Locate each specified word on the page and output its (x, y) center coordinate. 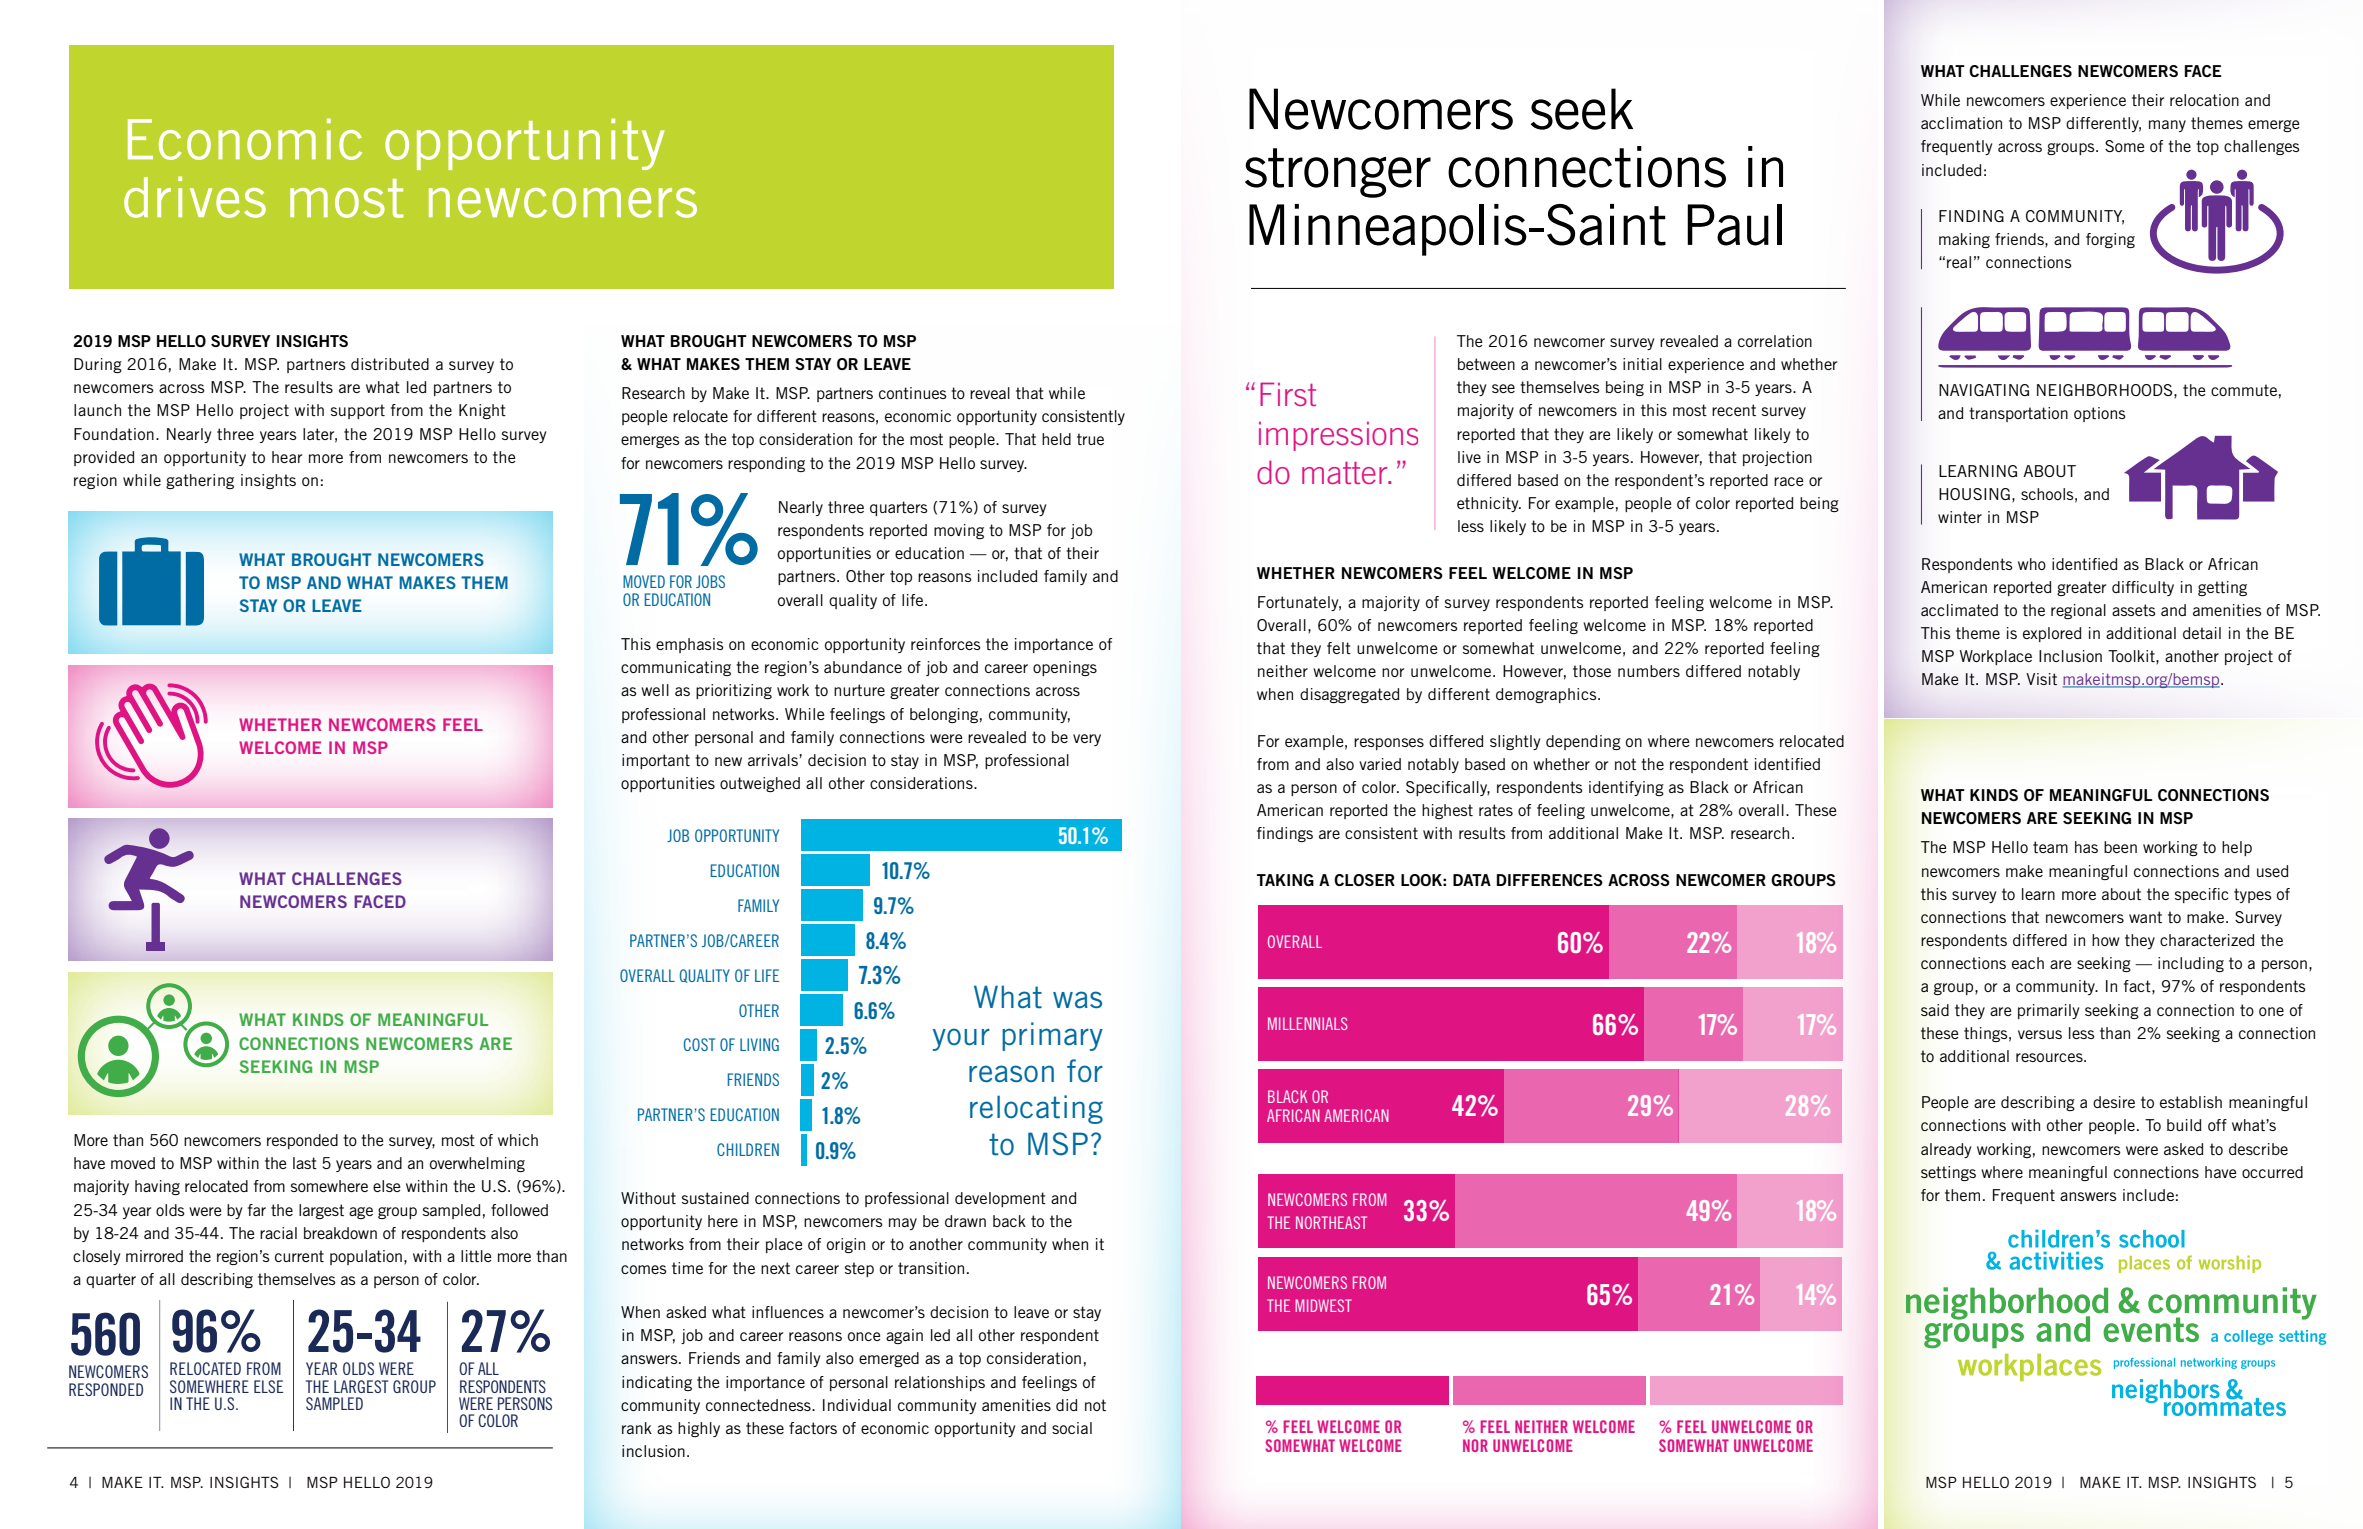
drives (195, 197)
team (2050, 847)
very (1087, 740)
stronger (1338, 173)
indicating (657, 1383)
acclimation (1961, 123)
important (656, 761)
